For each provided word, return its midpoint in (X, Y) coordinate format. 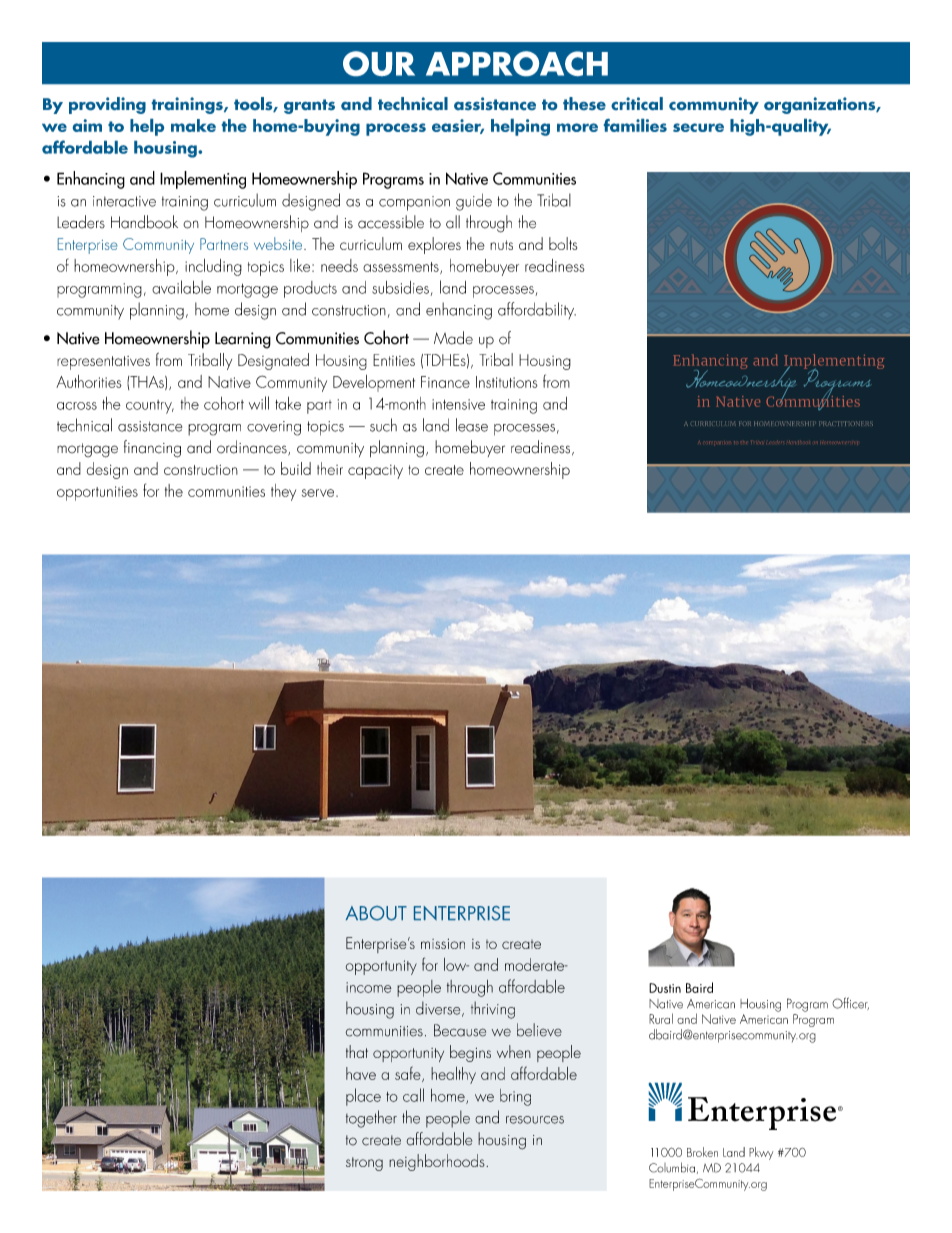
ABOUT (376, 913)
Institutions (507, 382)
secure (698, 127)
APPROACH (517, 63)
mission (443, 944)
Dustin (665, 988)
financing (152, 449)
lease (472, 425)
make (193, 125)
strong (364, 1164)
